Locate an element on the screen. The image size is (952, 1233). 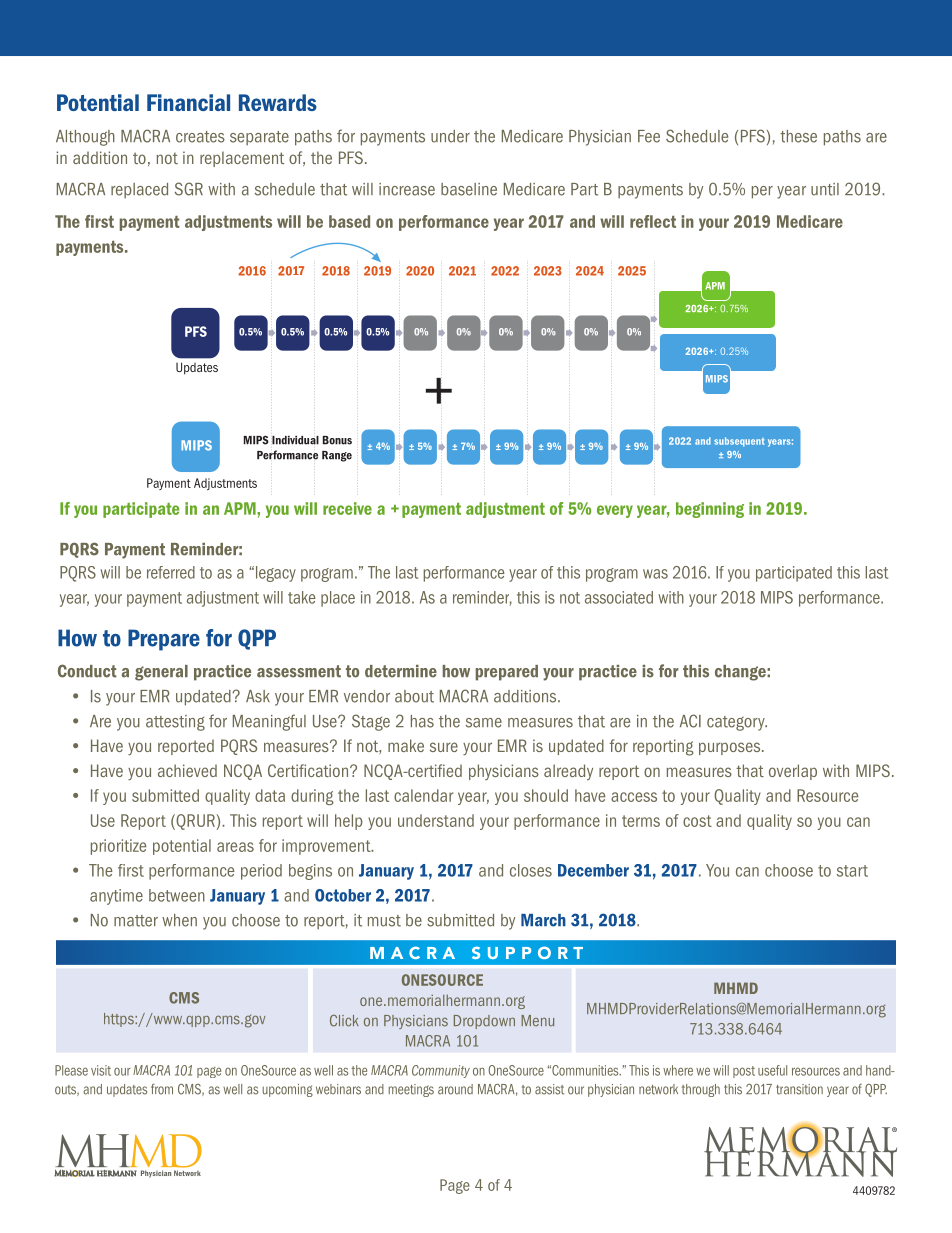
creates is located at coordinates (200, 137).
